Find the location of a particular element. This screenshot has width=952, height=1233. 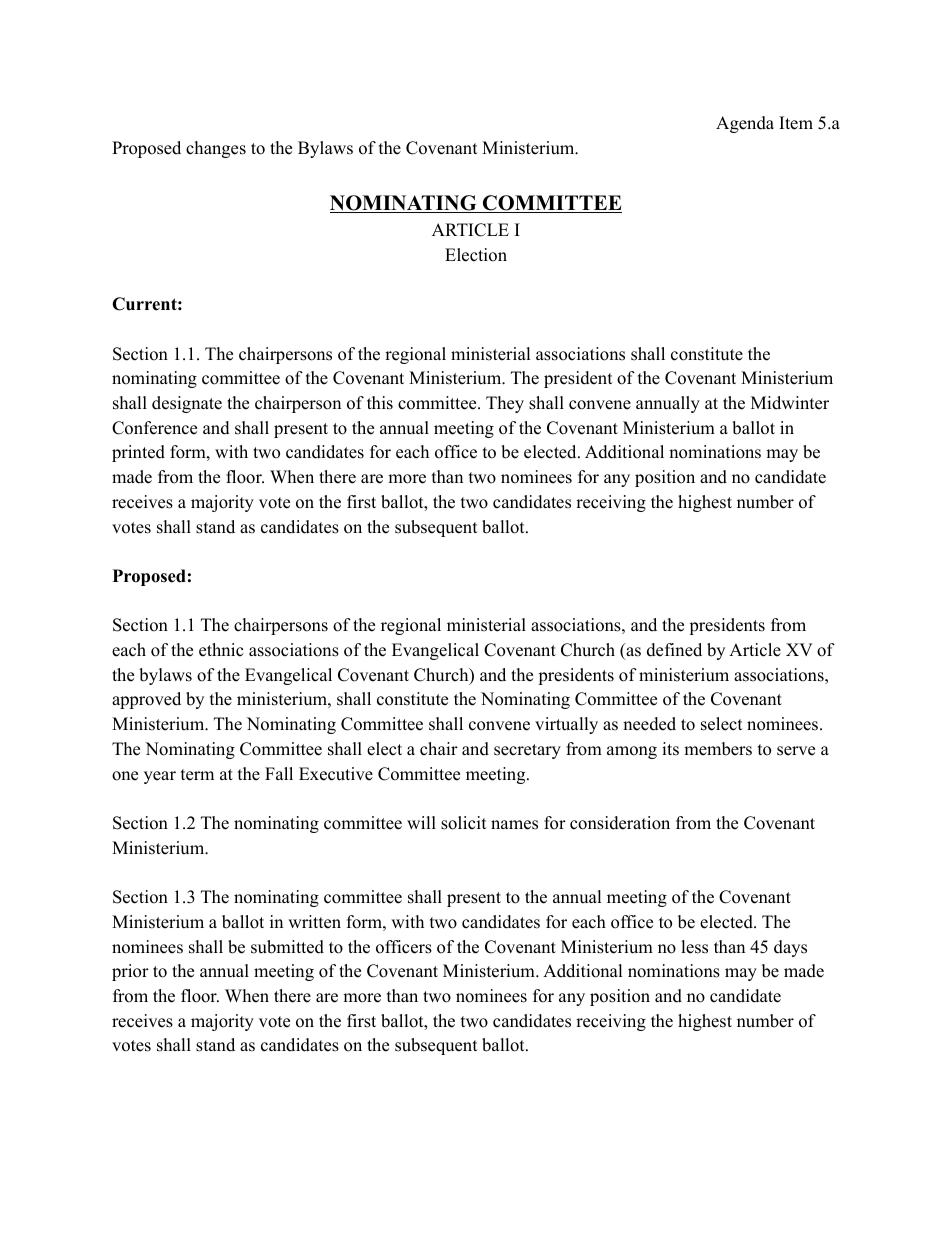

defined is located at coordinates (674, 650).
